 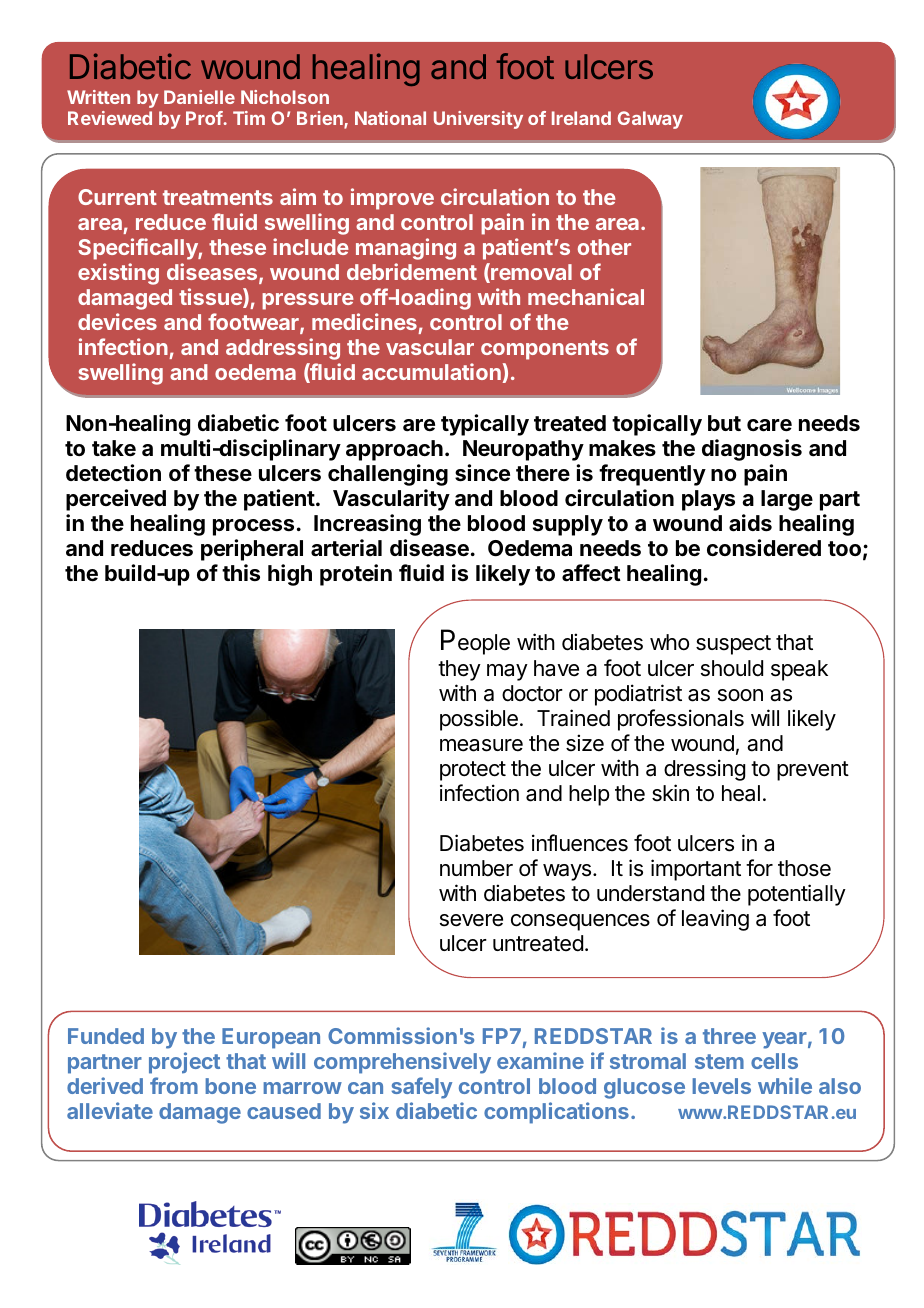 What do you see at coordinates (459, 670) in the image?
I see `they` at bounding box center [459, 670].
